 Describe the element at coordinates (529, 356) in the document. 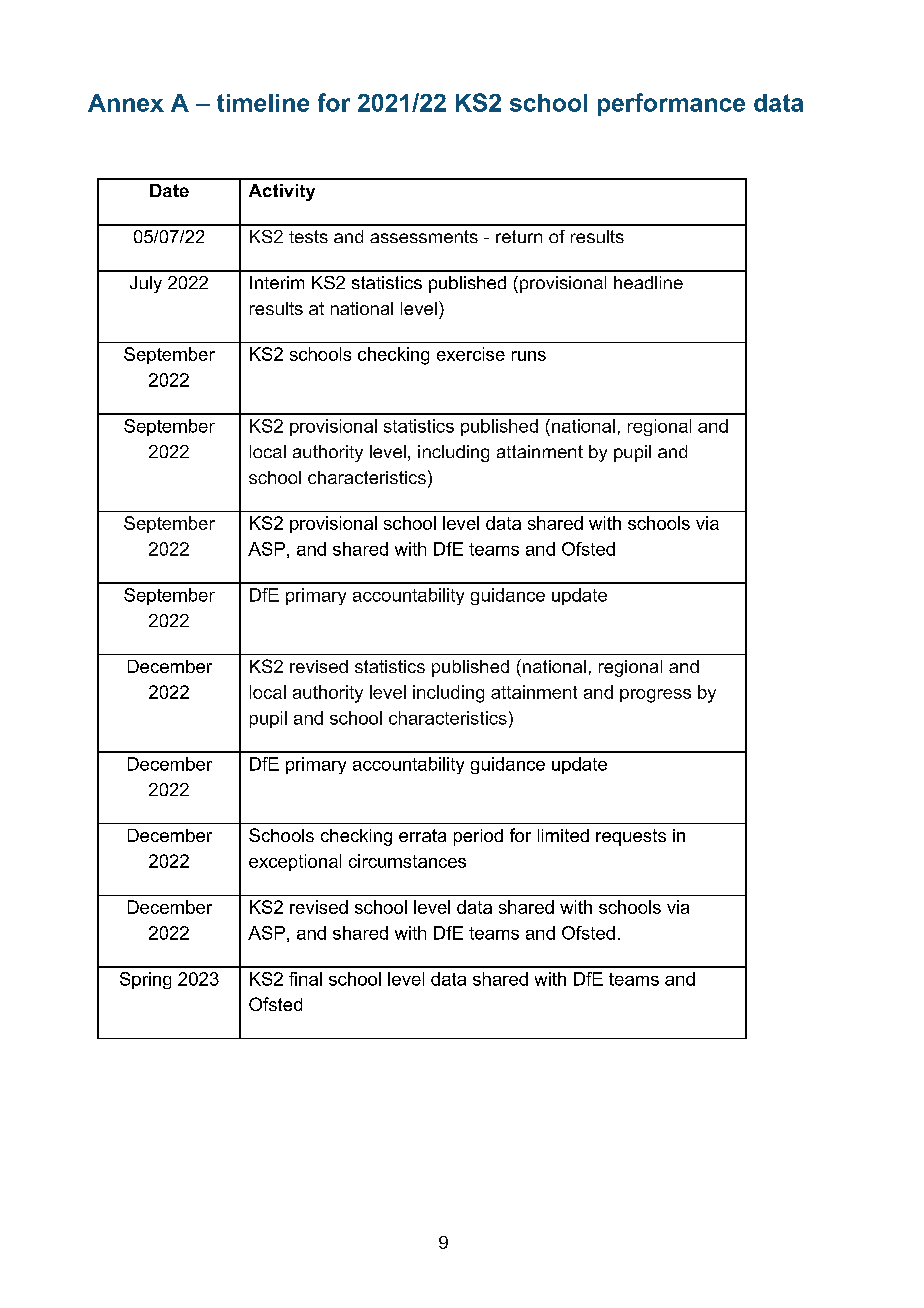

I see `runs` at that location.
